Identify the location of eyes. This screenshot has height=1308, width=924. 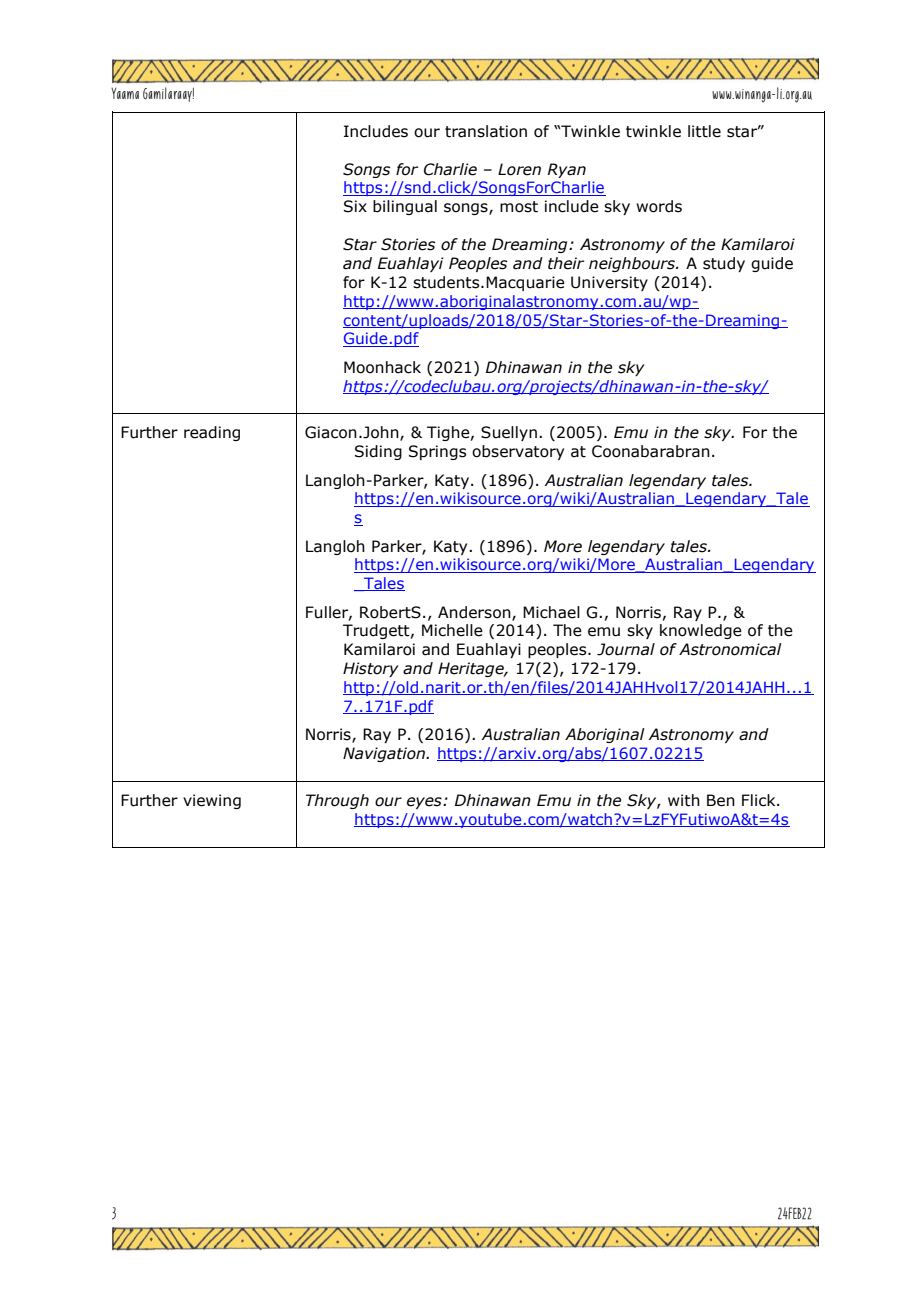
(425, 803).
